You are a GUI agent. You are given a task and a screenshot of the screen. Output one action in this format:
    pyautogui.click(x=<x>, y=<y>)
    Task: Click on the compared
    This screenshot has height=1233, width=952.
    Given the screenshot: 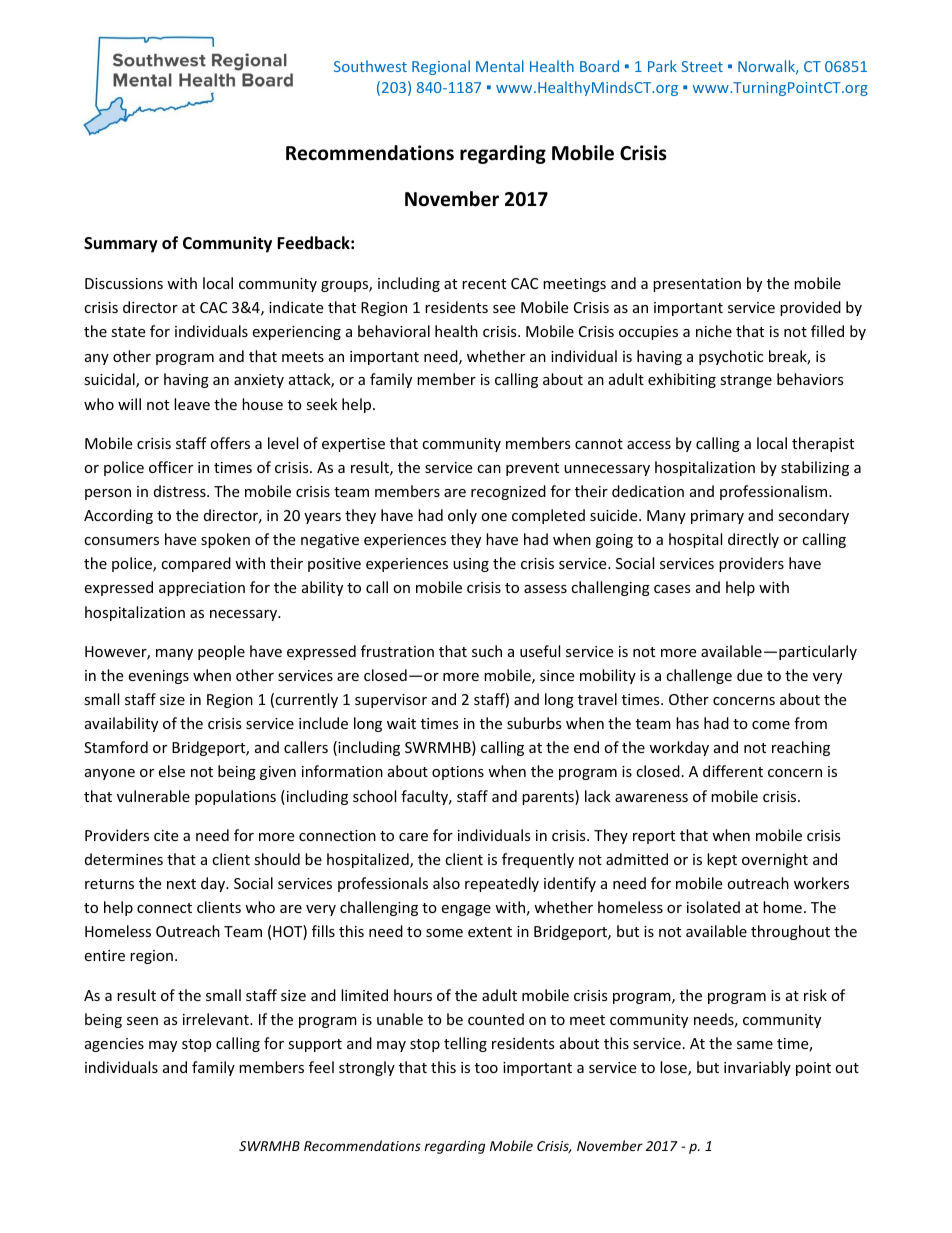 What is the action you would take?
    pyautogui.click(x=196, y=564)
